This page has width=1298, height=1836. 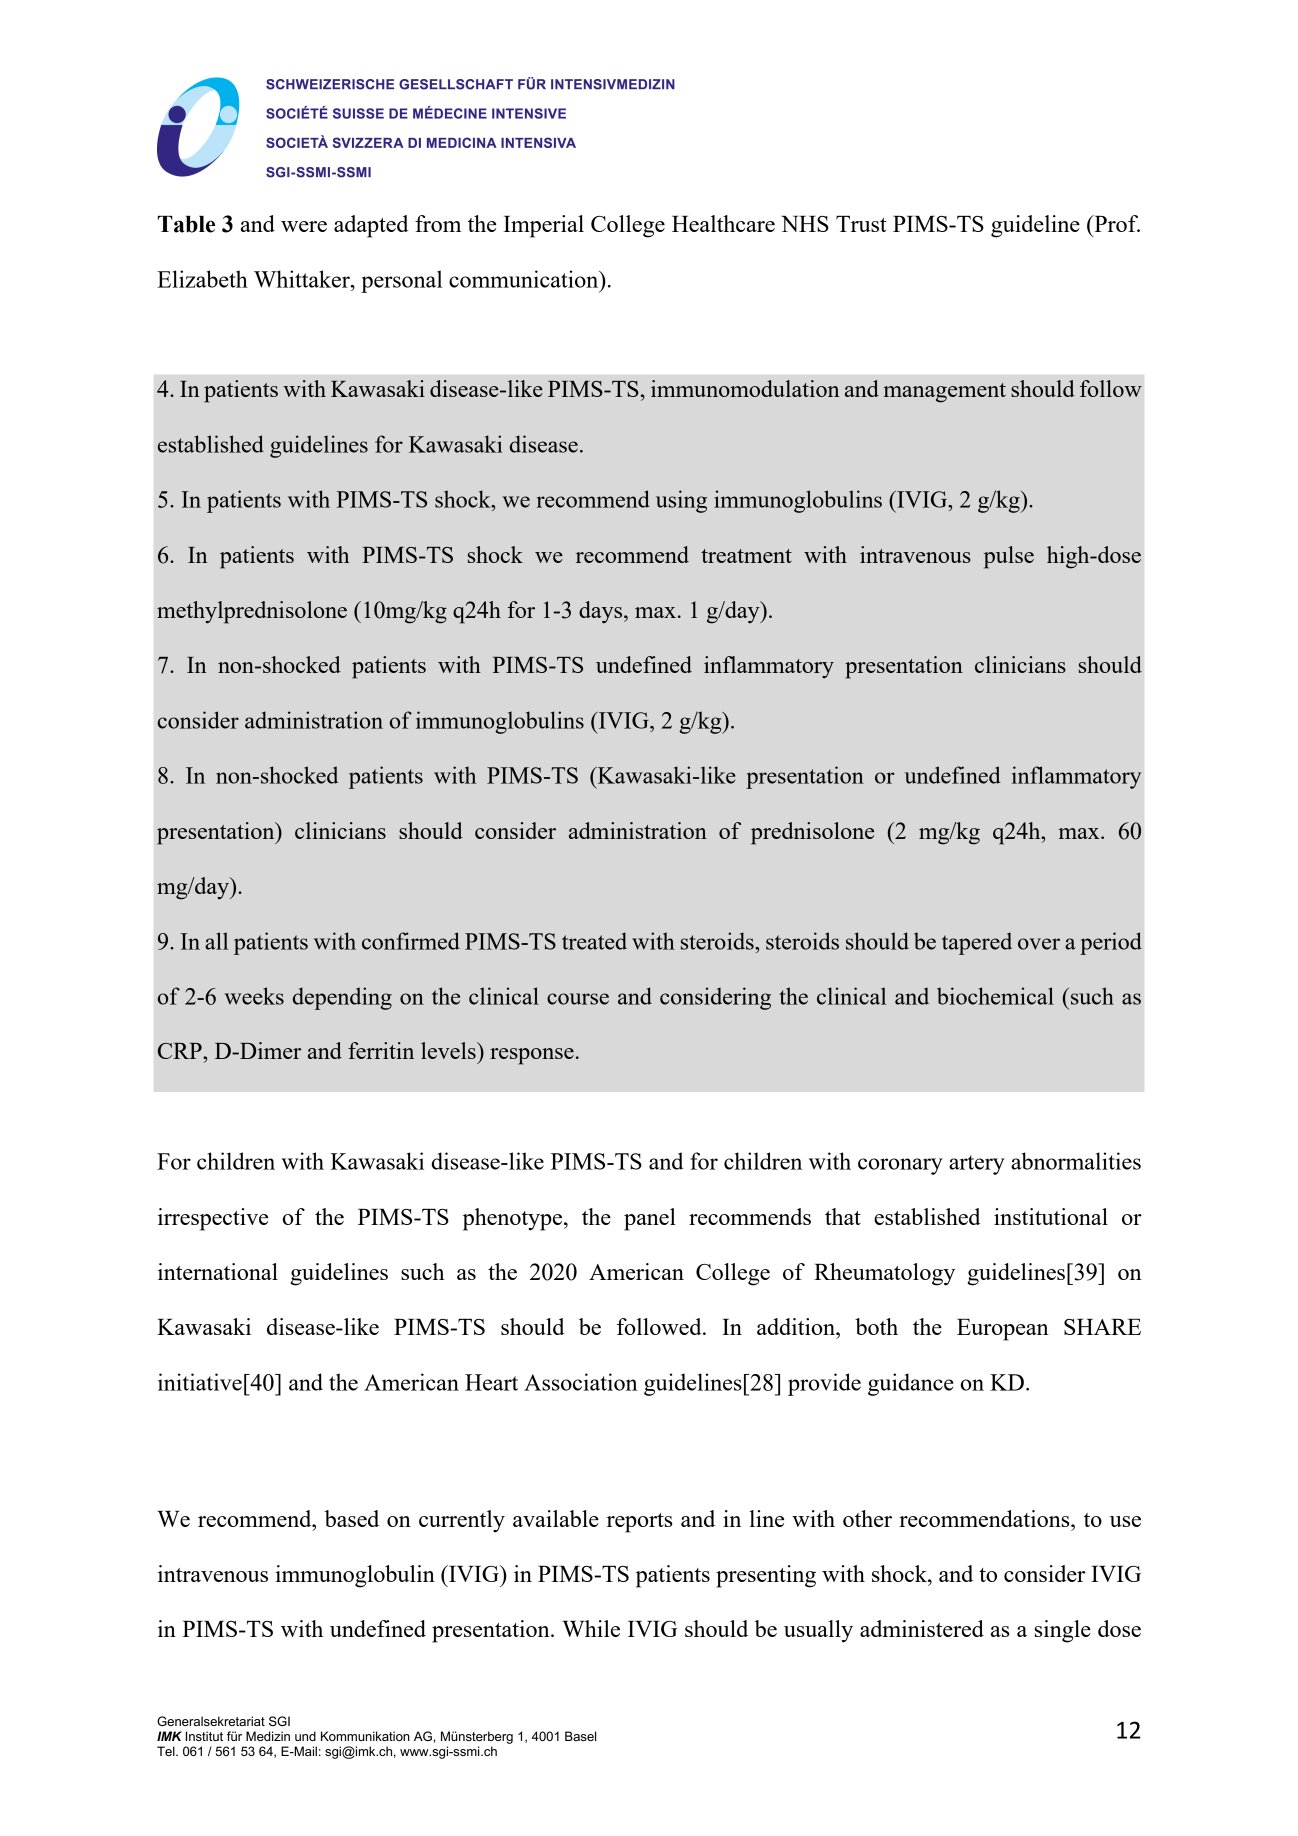 I want to click on Whittaker, so click(x=303, y=279).
